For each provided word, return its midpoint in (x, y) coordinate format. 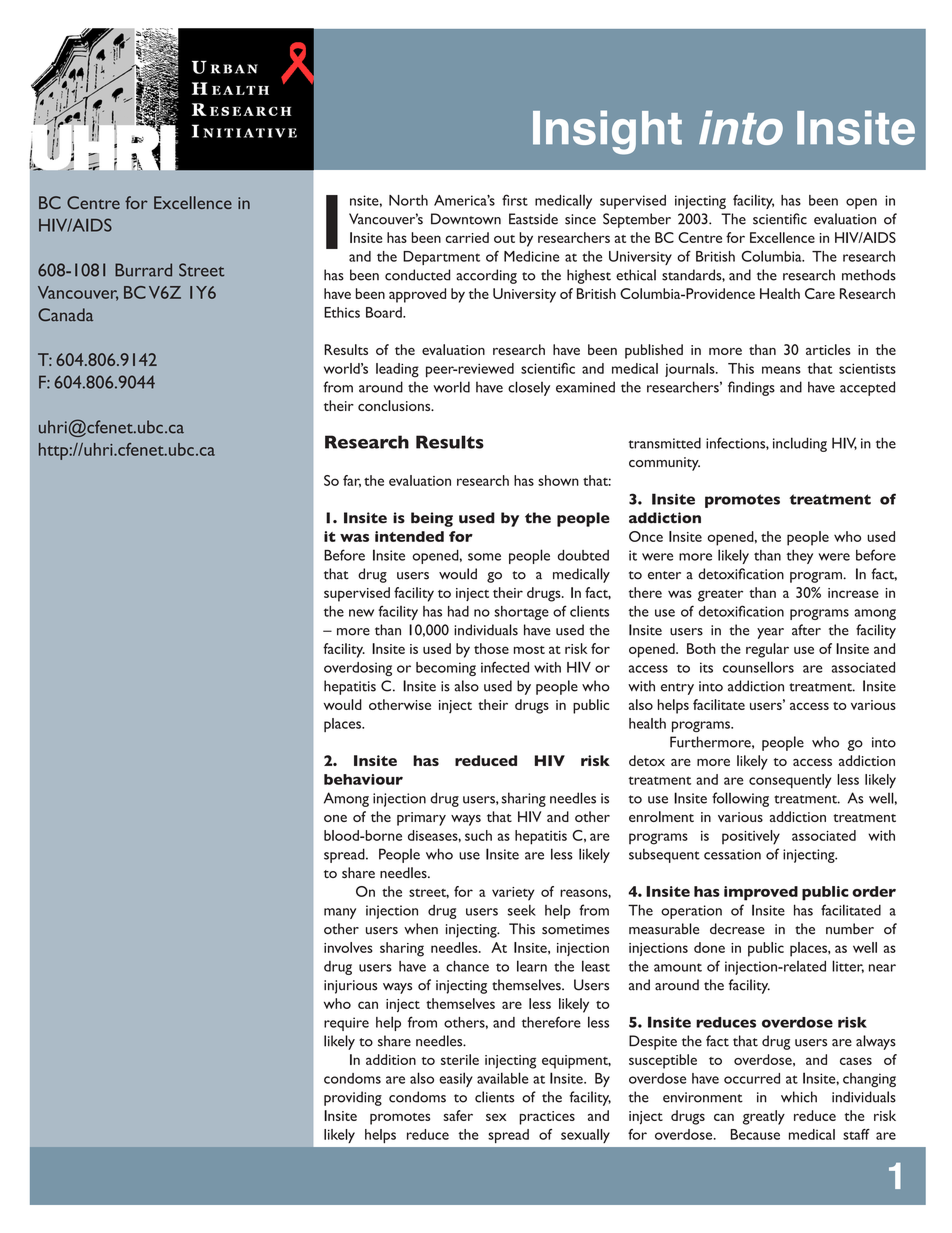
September (637, 220)
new (361, 613)
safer (458, 1115)
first (515, 200)
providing (353, 1098)
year (770, 633)
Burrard (143, 270)
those (491, 648)
